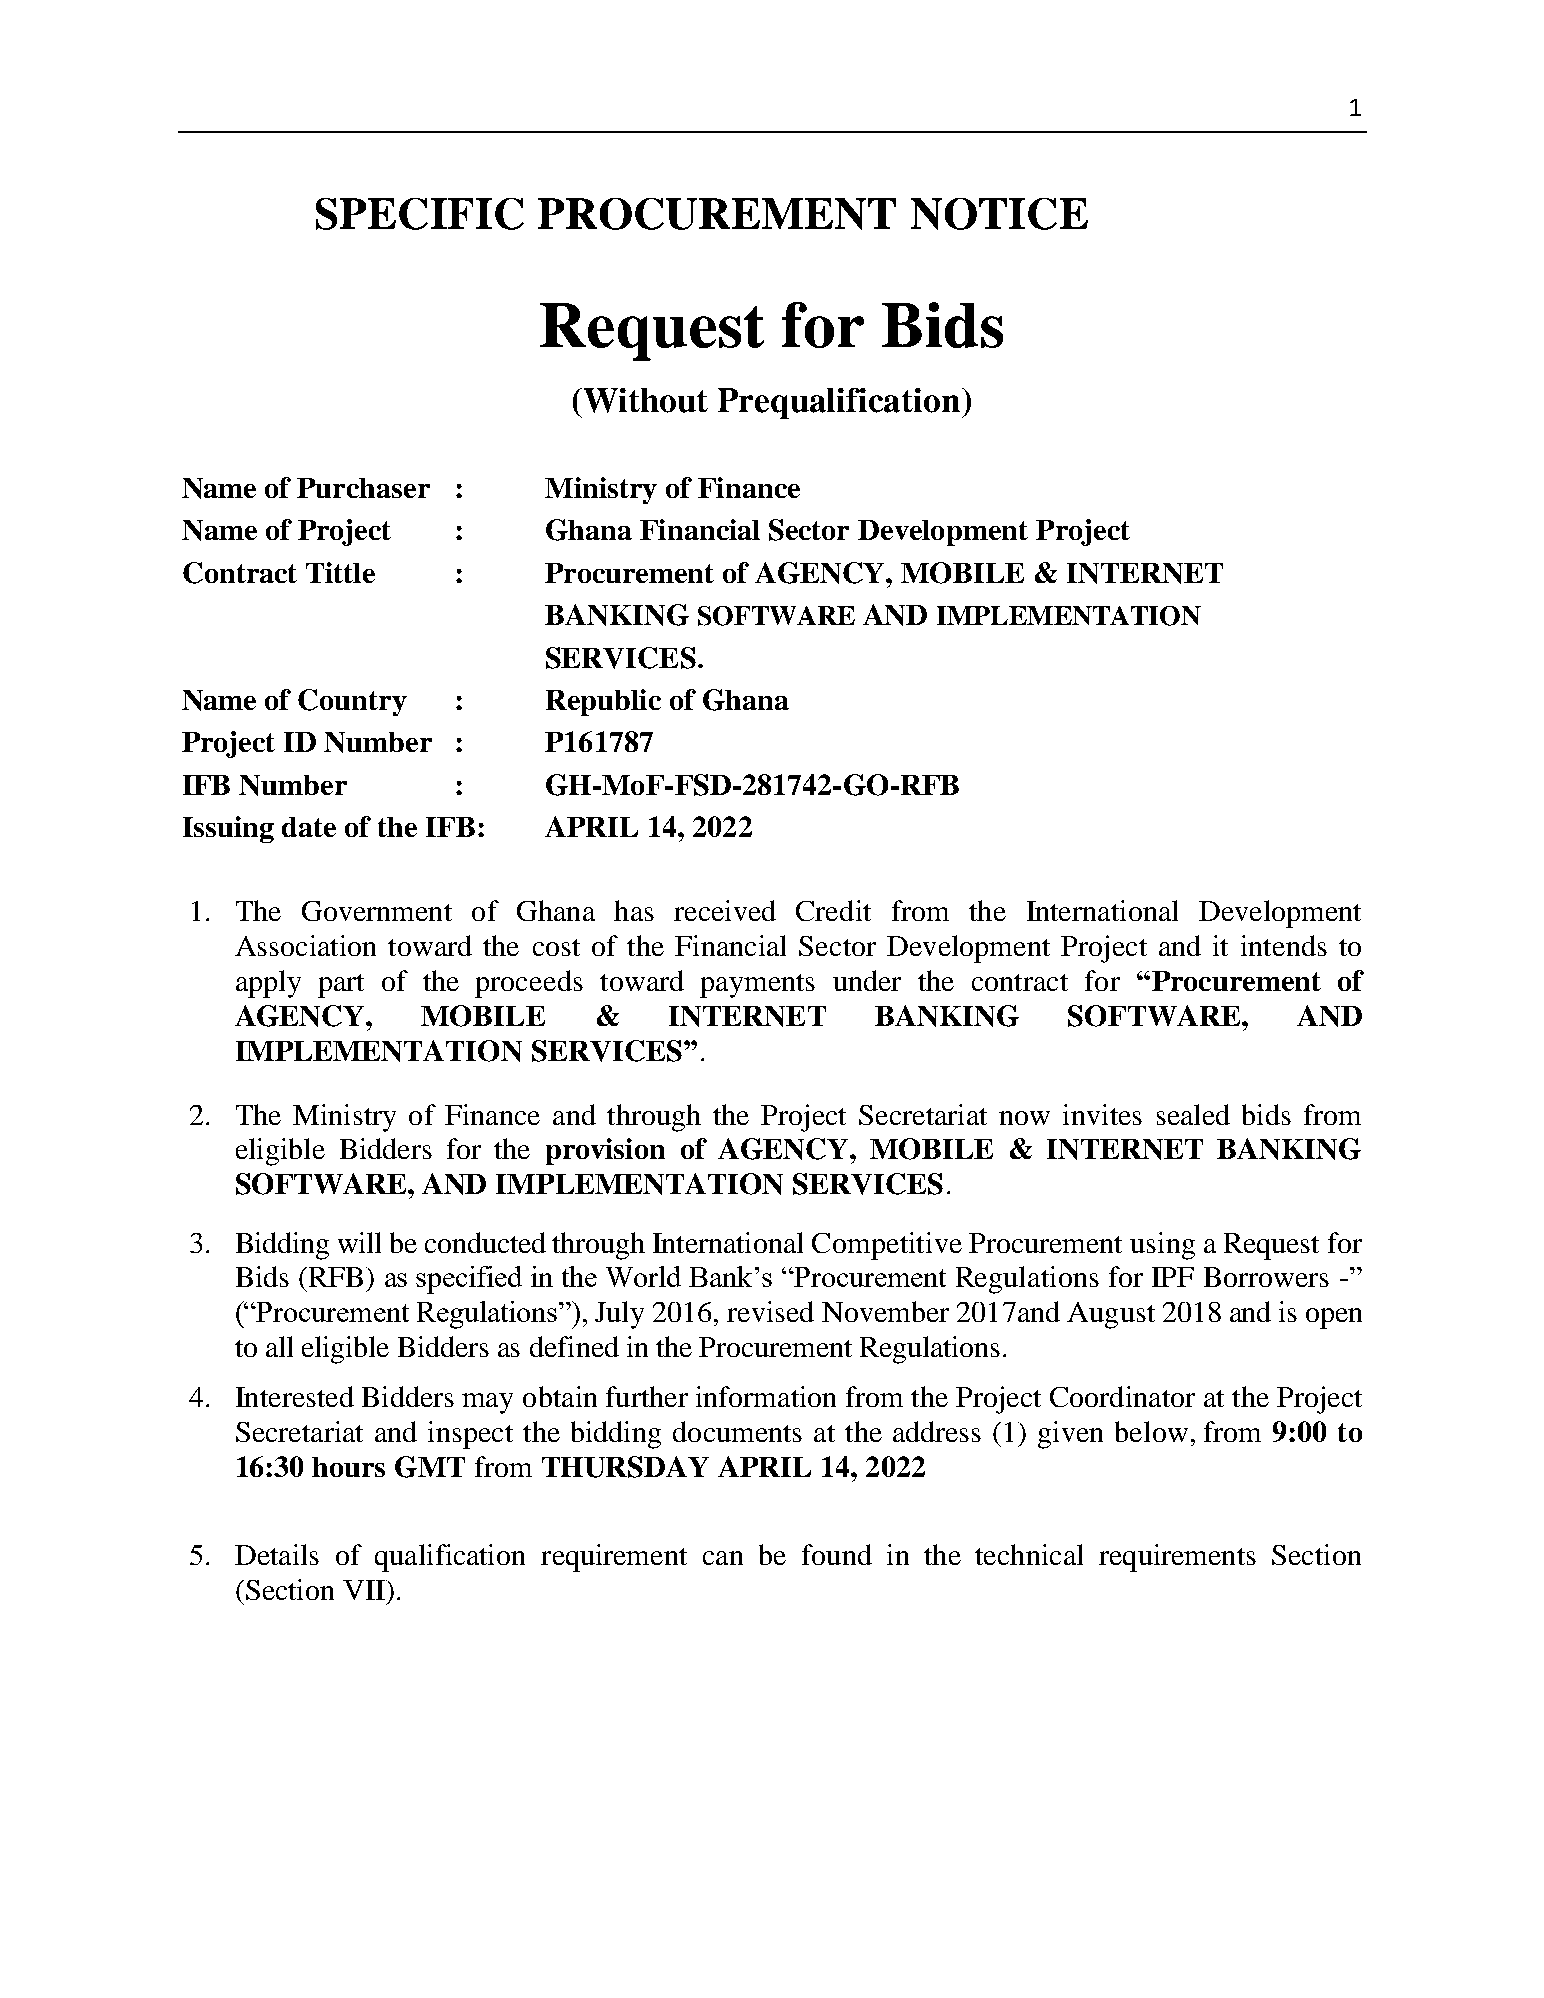 This screenshot has width=1544, height=1998. Describe the element at coordinates (377, 911) in the screenshot. I see `Government` at that location.
